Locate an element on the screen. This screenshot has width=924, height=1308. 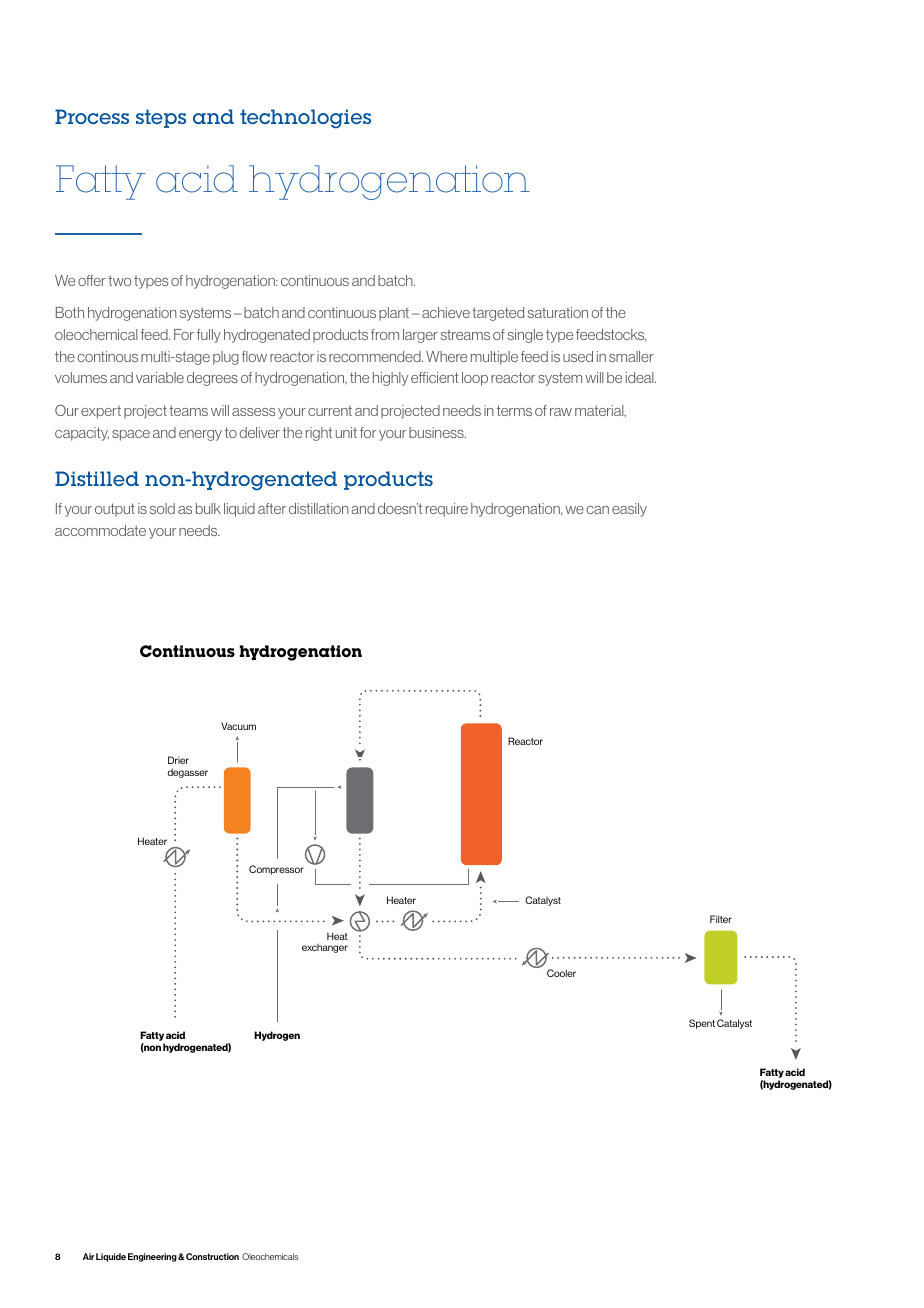
Drier is located at coordinates (178, 760).
